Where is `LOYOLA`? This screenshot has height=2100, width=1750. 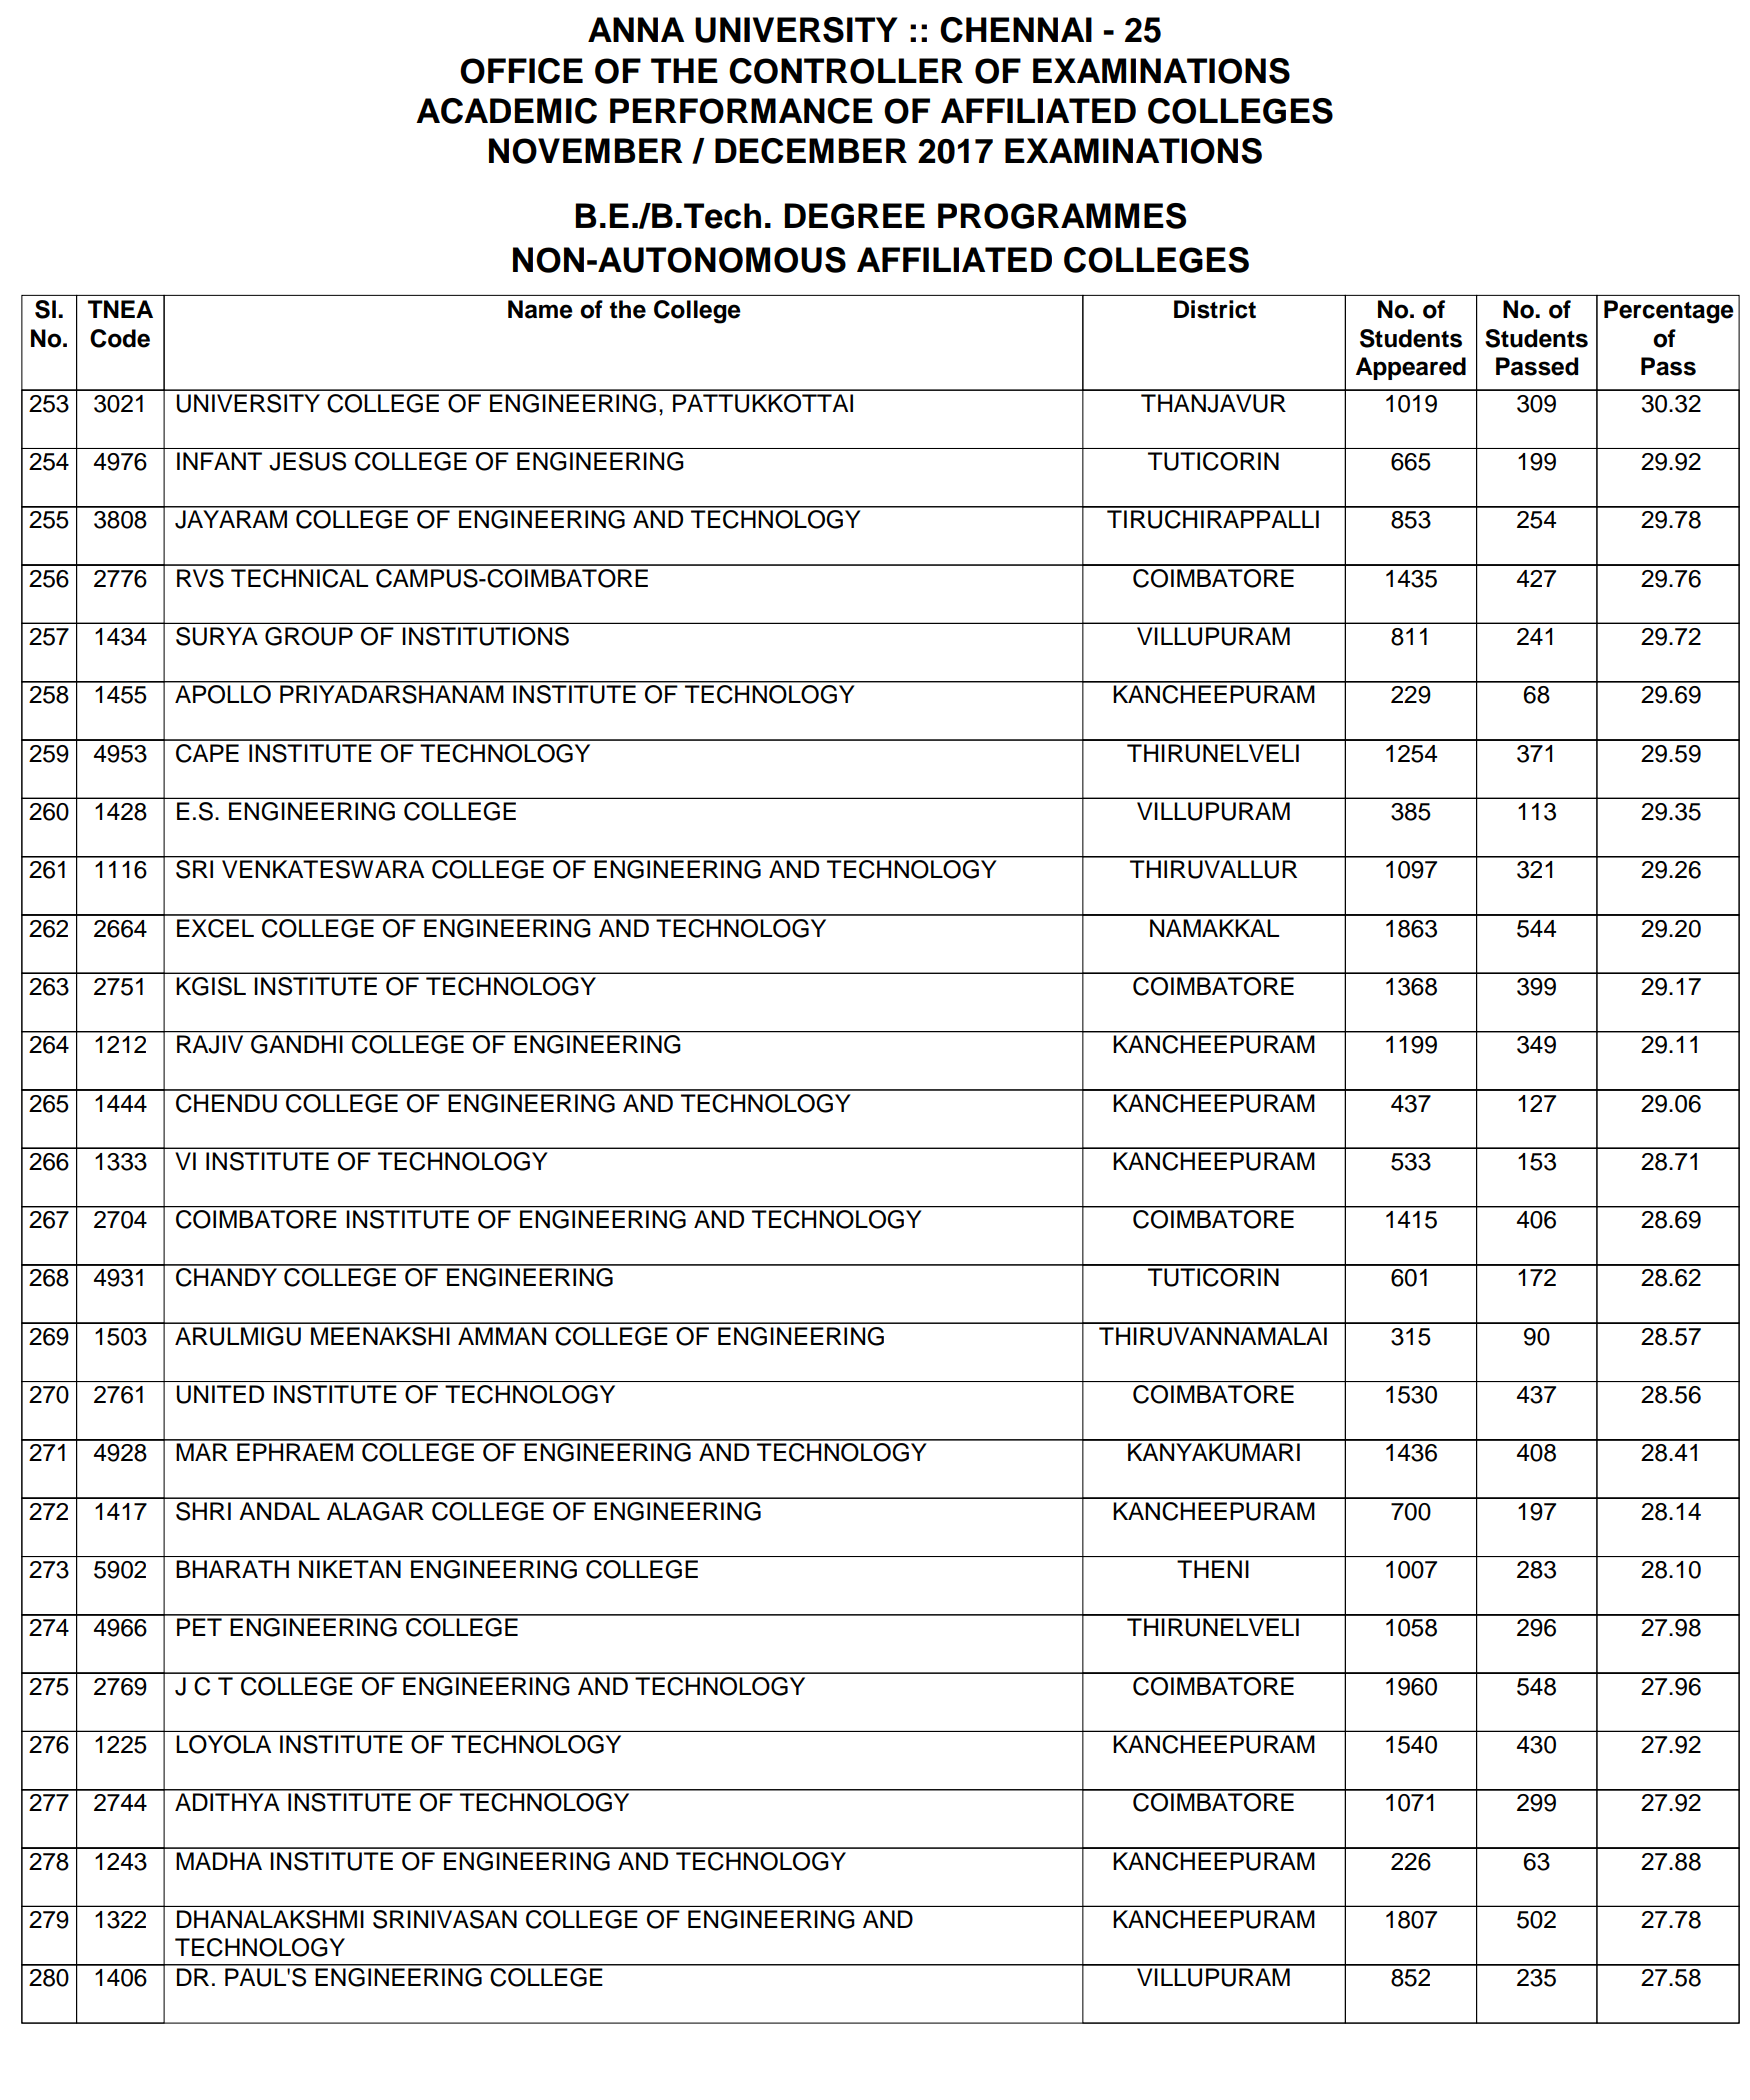
LOYOLA is located at coordinates (223, 1744).
